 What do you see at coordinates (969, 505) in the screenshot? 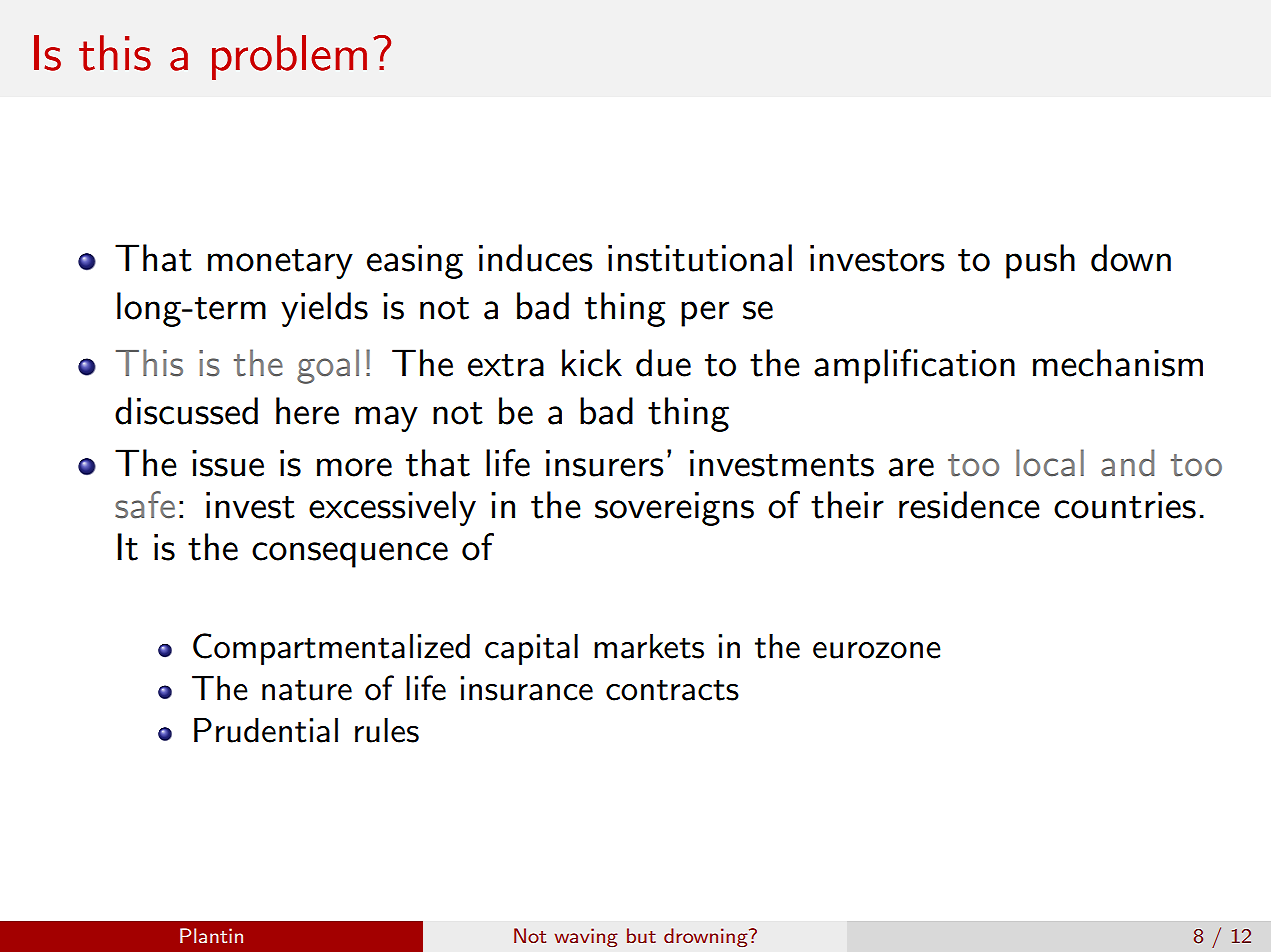
I see `residence` at bounding box center [969, 505].
